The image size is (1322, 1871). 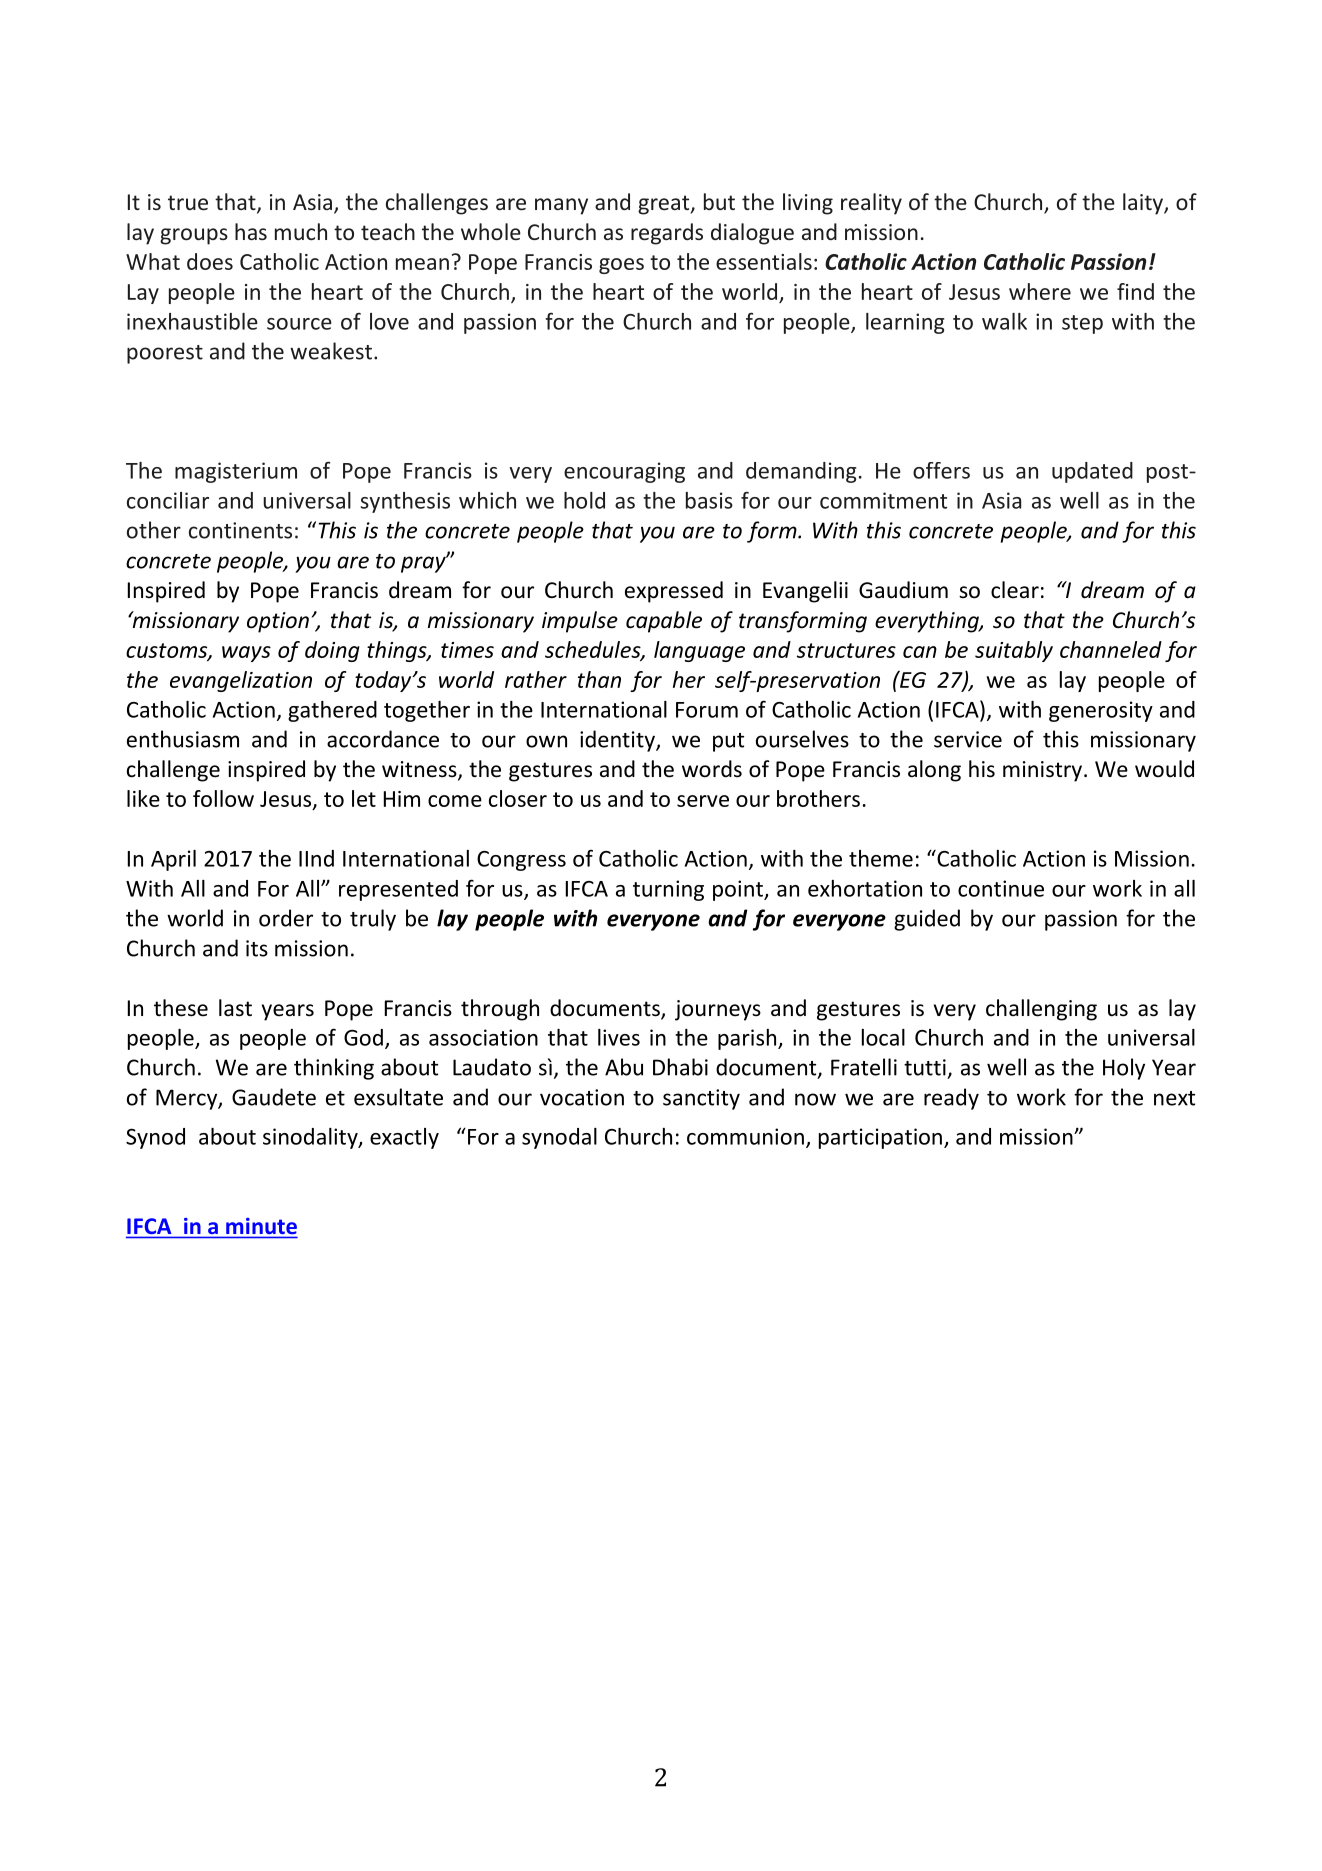 I want to click on continue, so click(x=1001, y=888).
